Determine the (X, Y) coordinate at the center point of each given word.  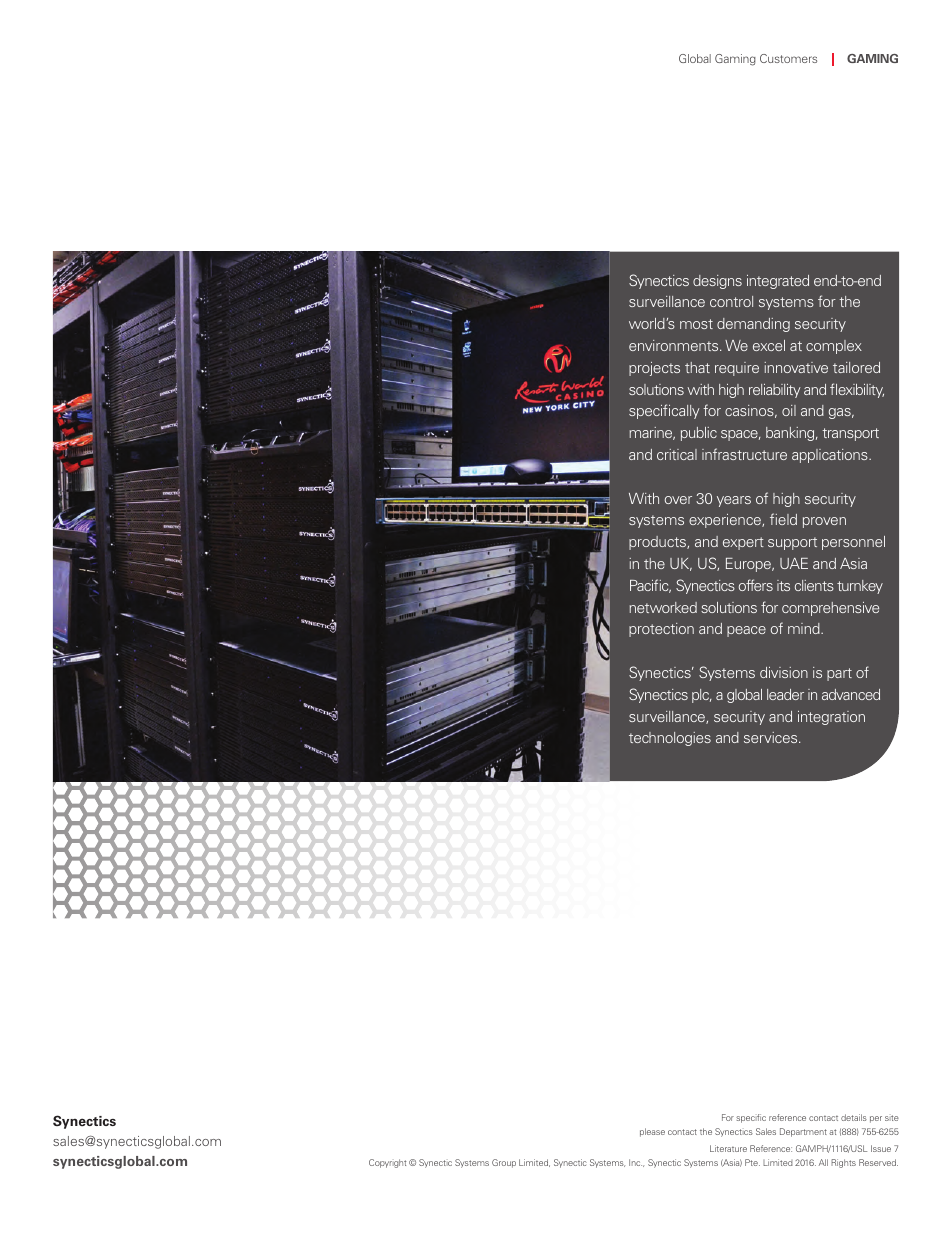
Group (504, 1163)
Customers (788, 58)
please (652, 1132)
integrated (778, 282)
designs (717, 282)
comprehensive (830, 609)
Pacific (650, 586)
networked (663, 607)
